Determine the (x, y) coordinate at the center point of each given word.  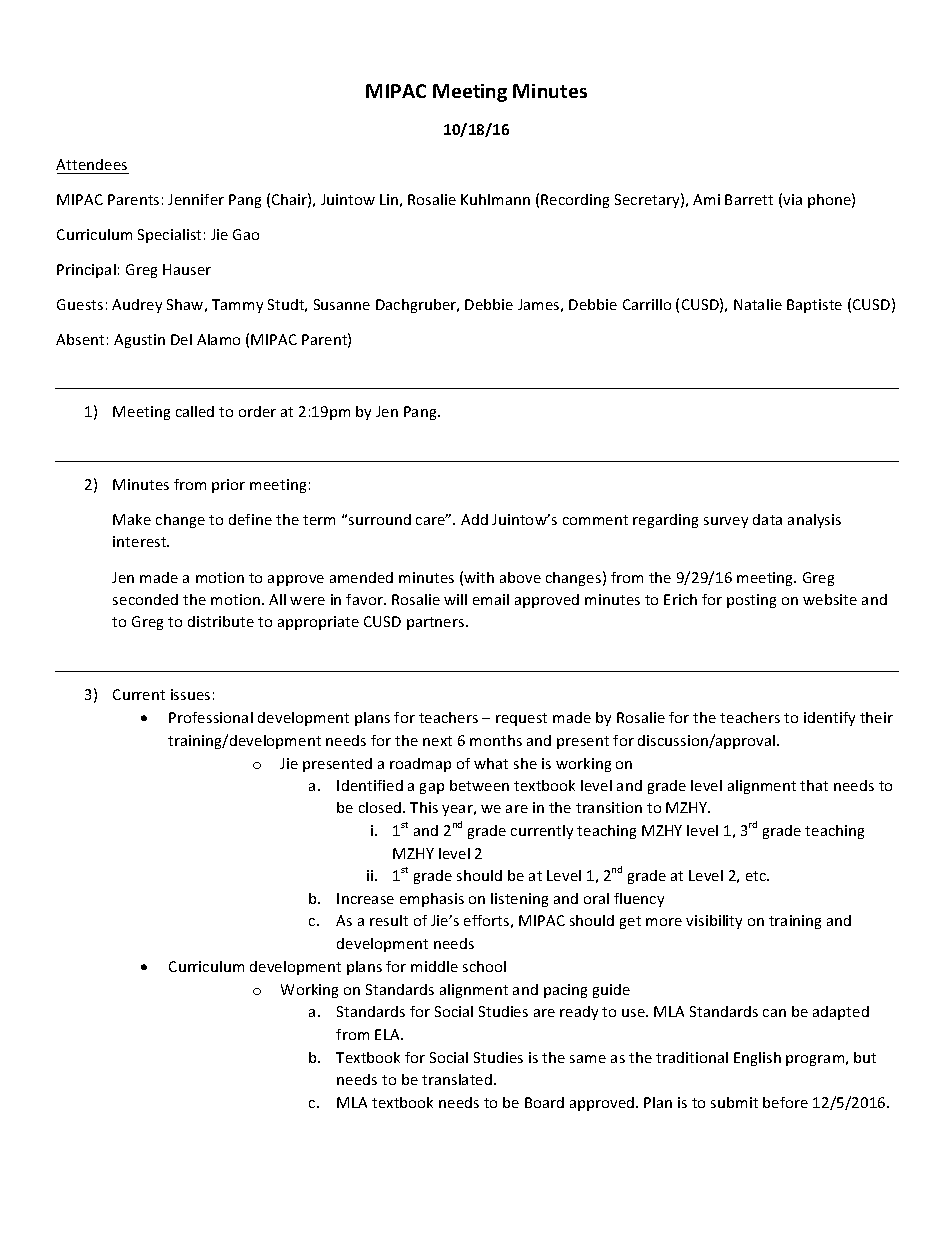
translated (457, 1079)
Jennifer (196, 199)
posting (751, 601)
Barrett (749, 199)
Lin (389, 199)
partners (437, 623)
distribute (221, 621)
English (757, 1059)
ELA (388, 1034)
